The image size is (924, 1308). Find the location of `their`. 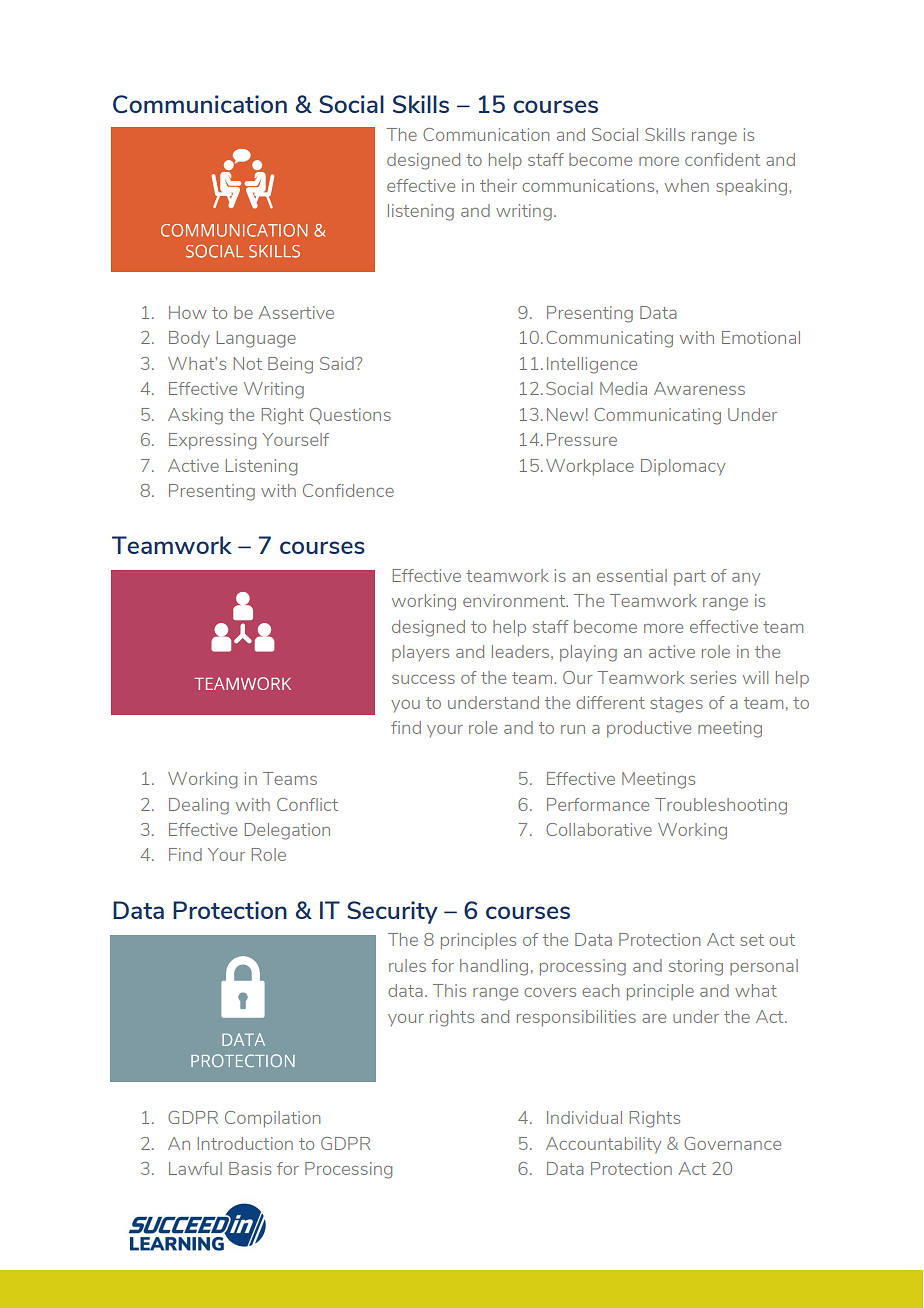

their is located at coordinates (498, 185).
